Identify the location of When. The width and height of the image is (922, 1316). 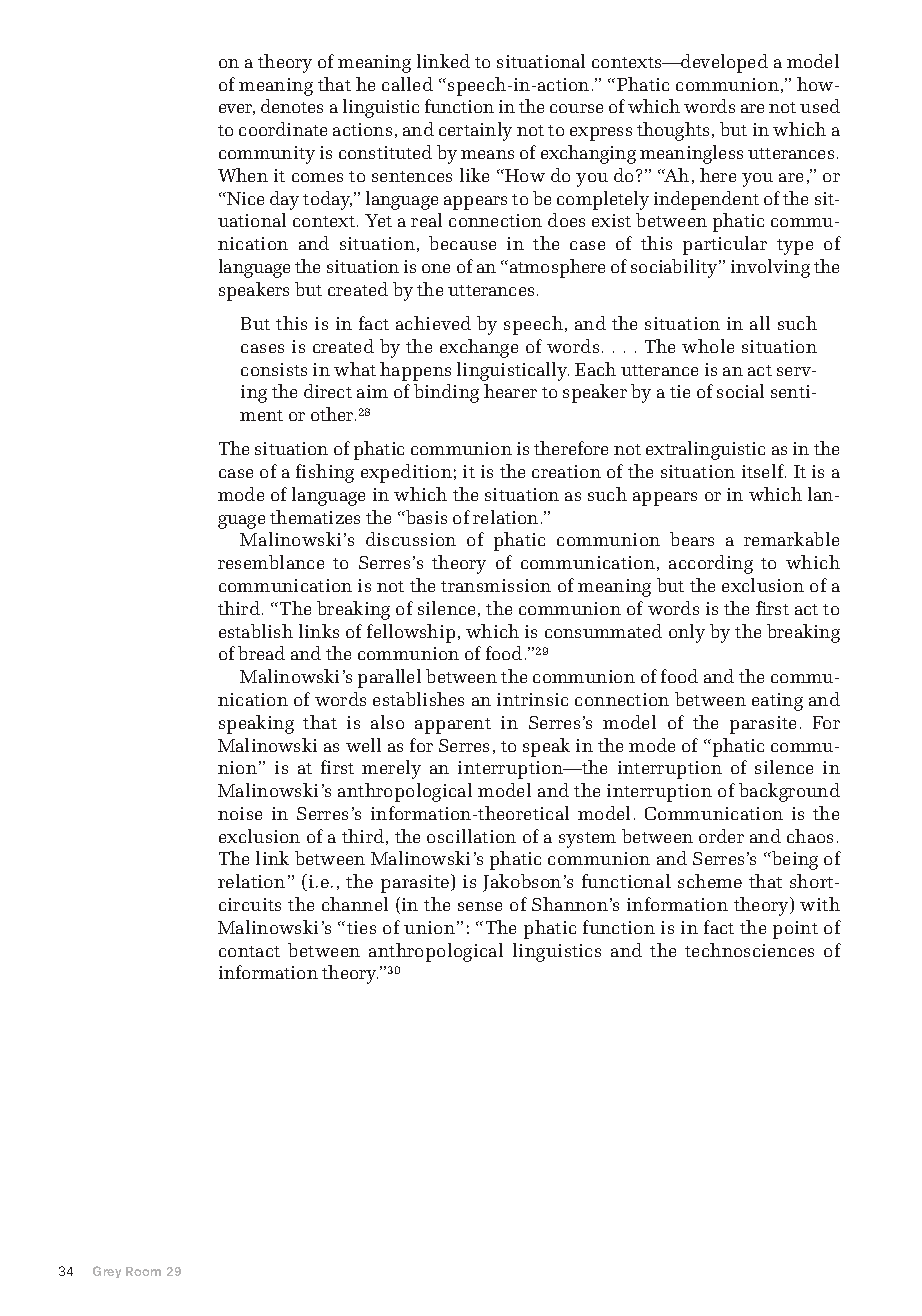
(243, 175).
